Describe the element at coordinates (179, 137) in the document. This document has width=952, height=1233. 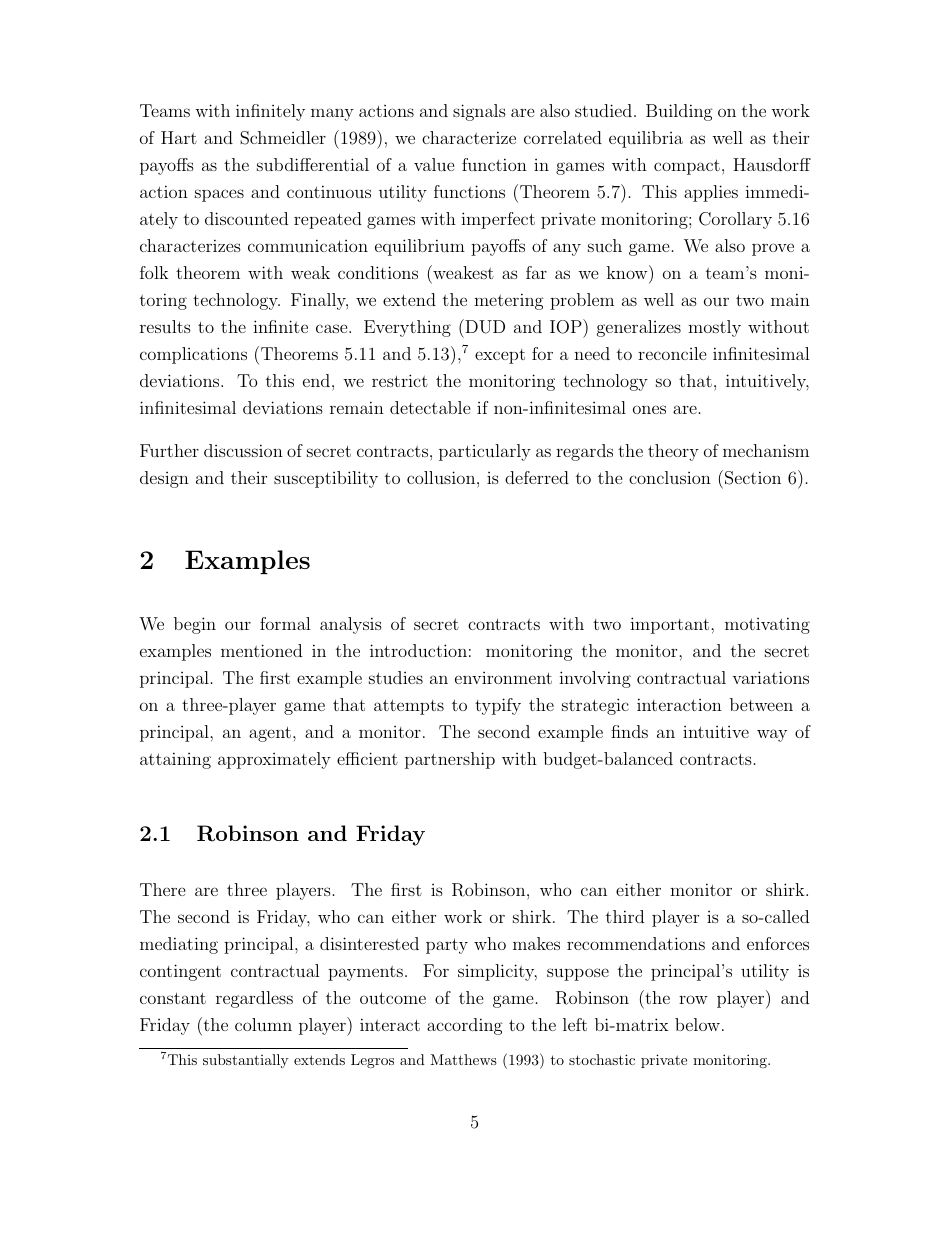
I see `Hart` at that location.
